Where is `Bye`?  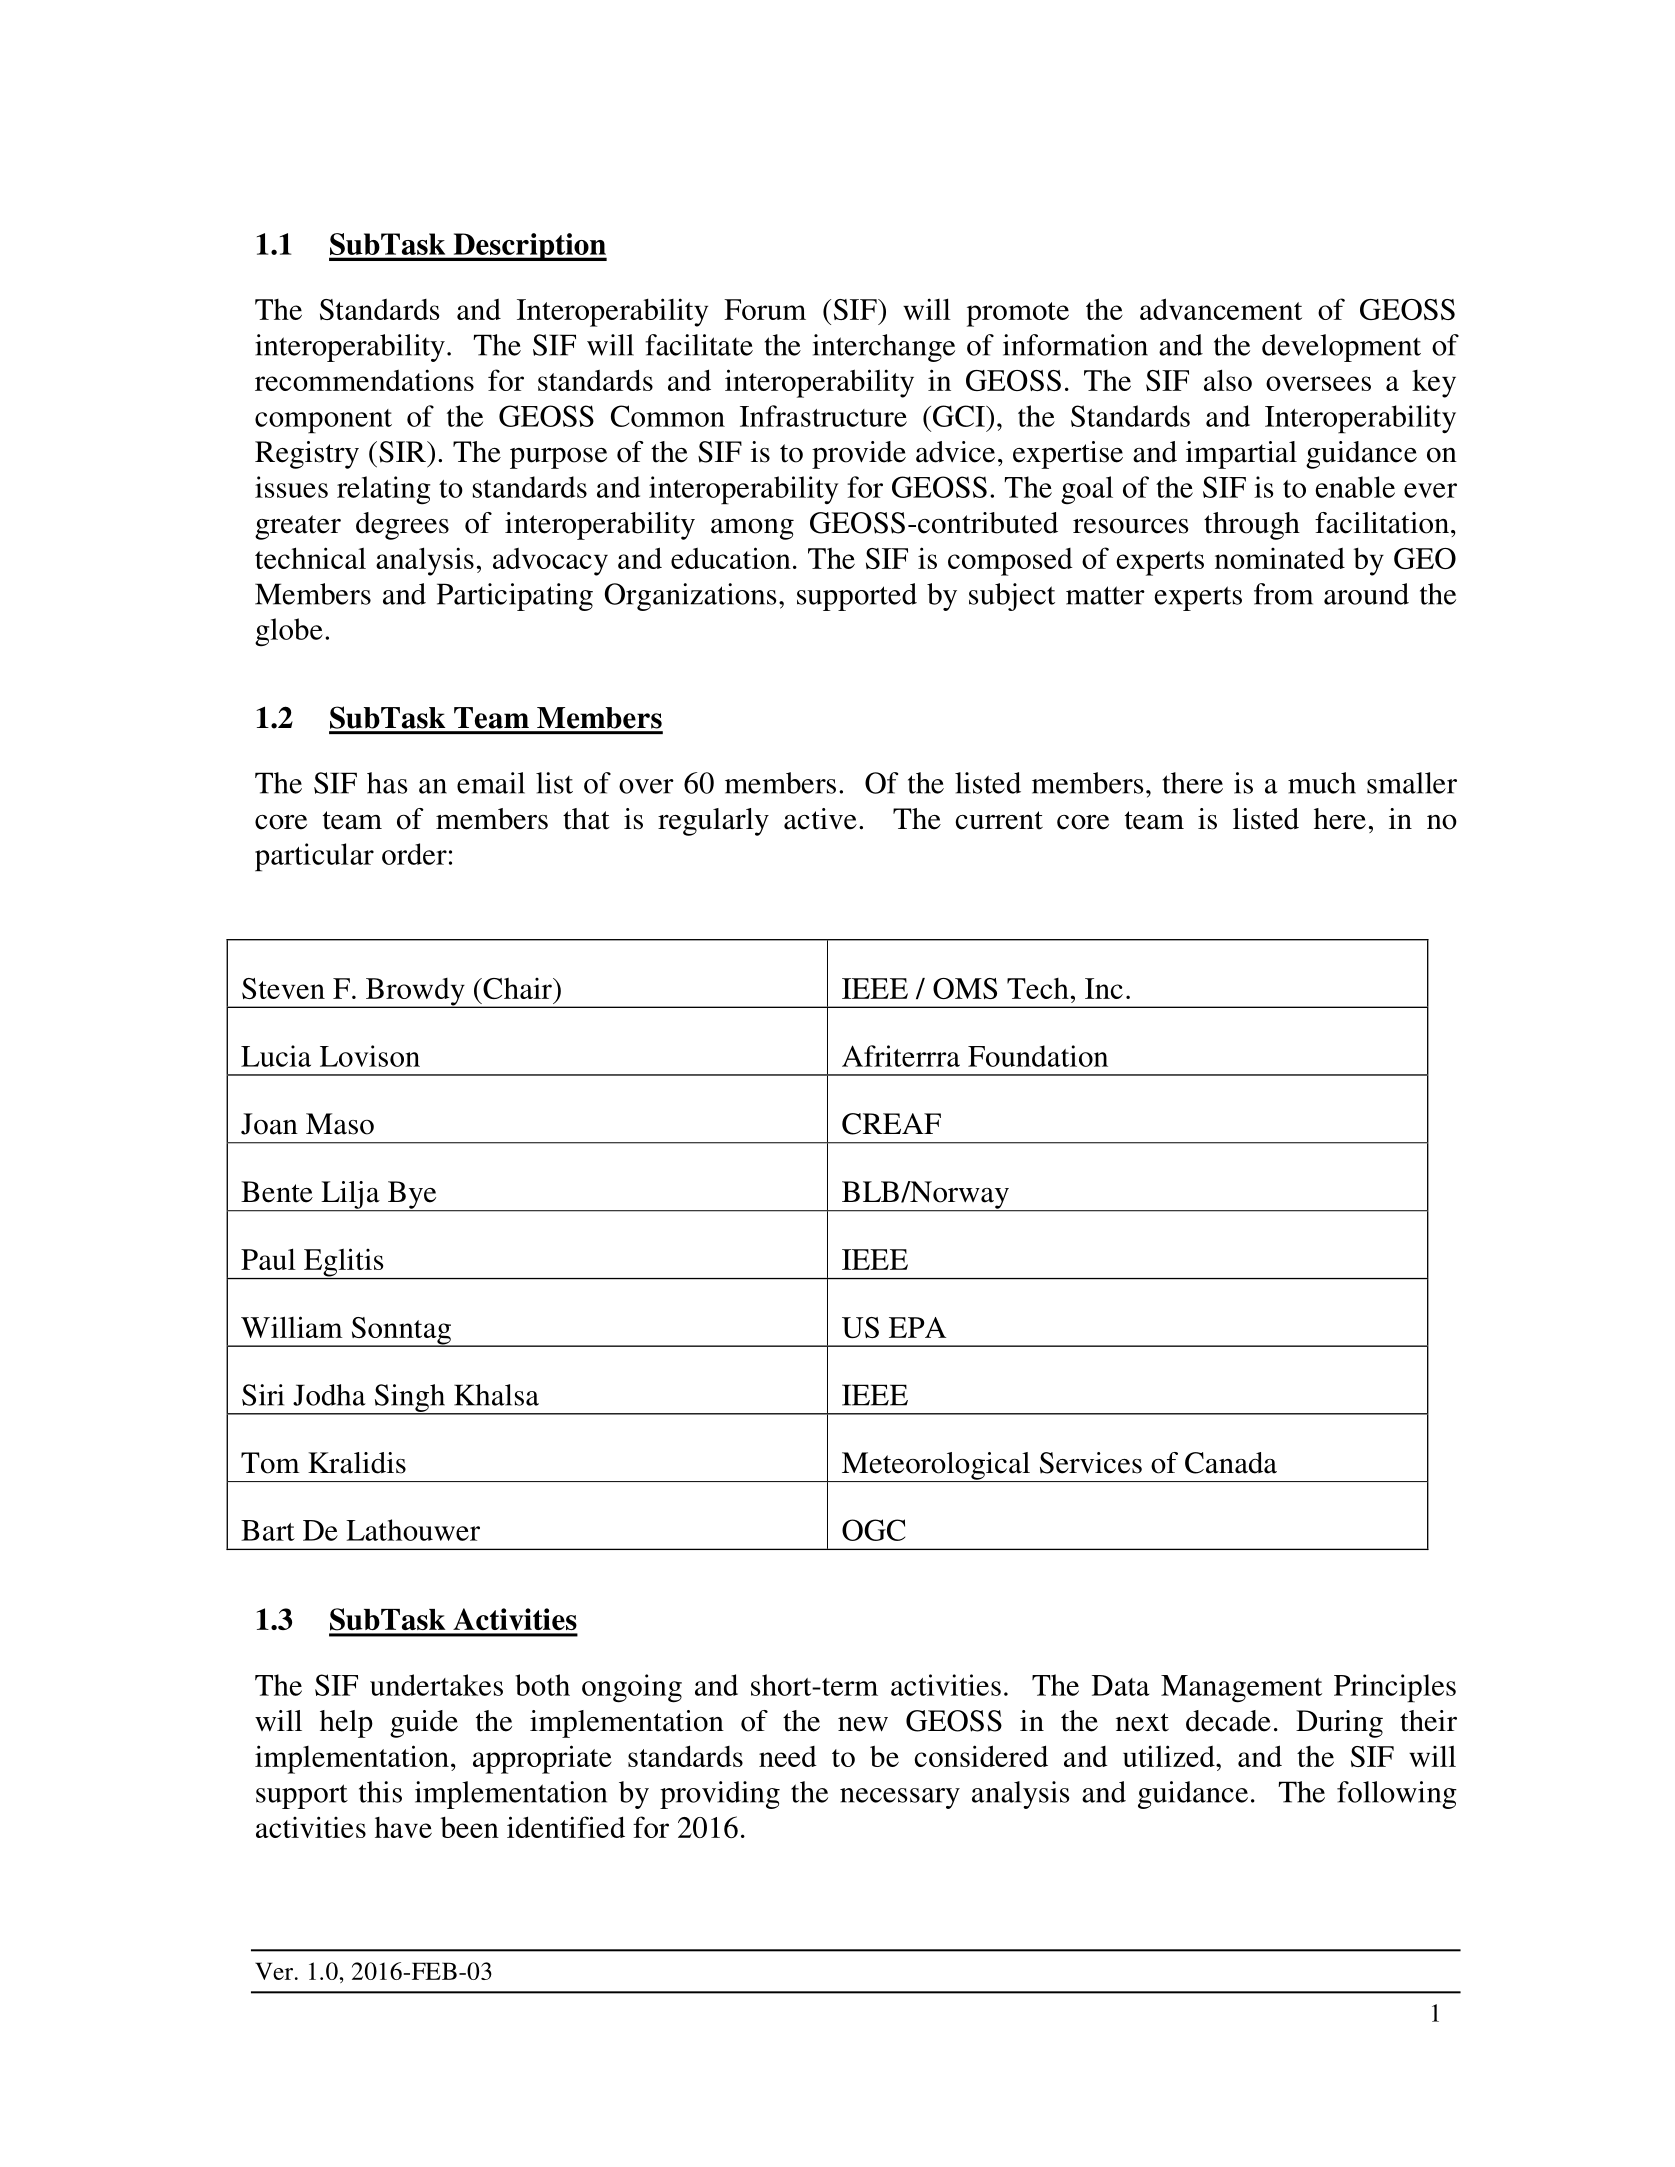
Bye is located at coordinates (412, 1196).
